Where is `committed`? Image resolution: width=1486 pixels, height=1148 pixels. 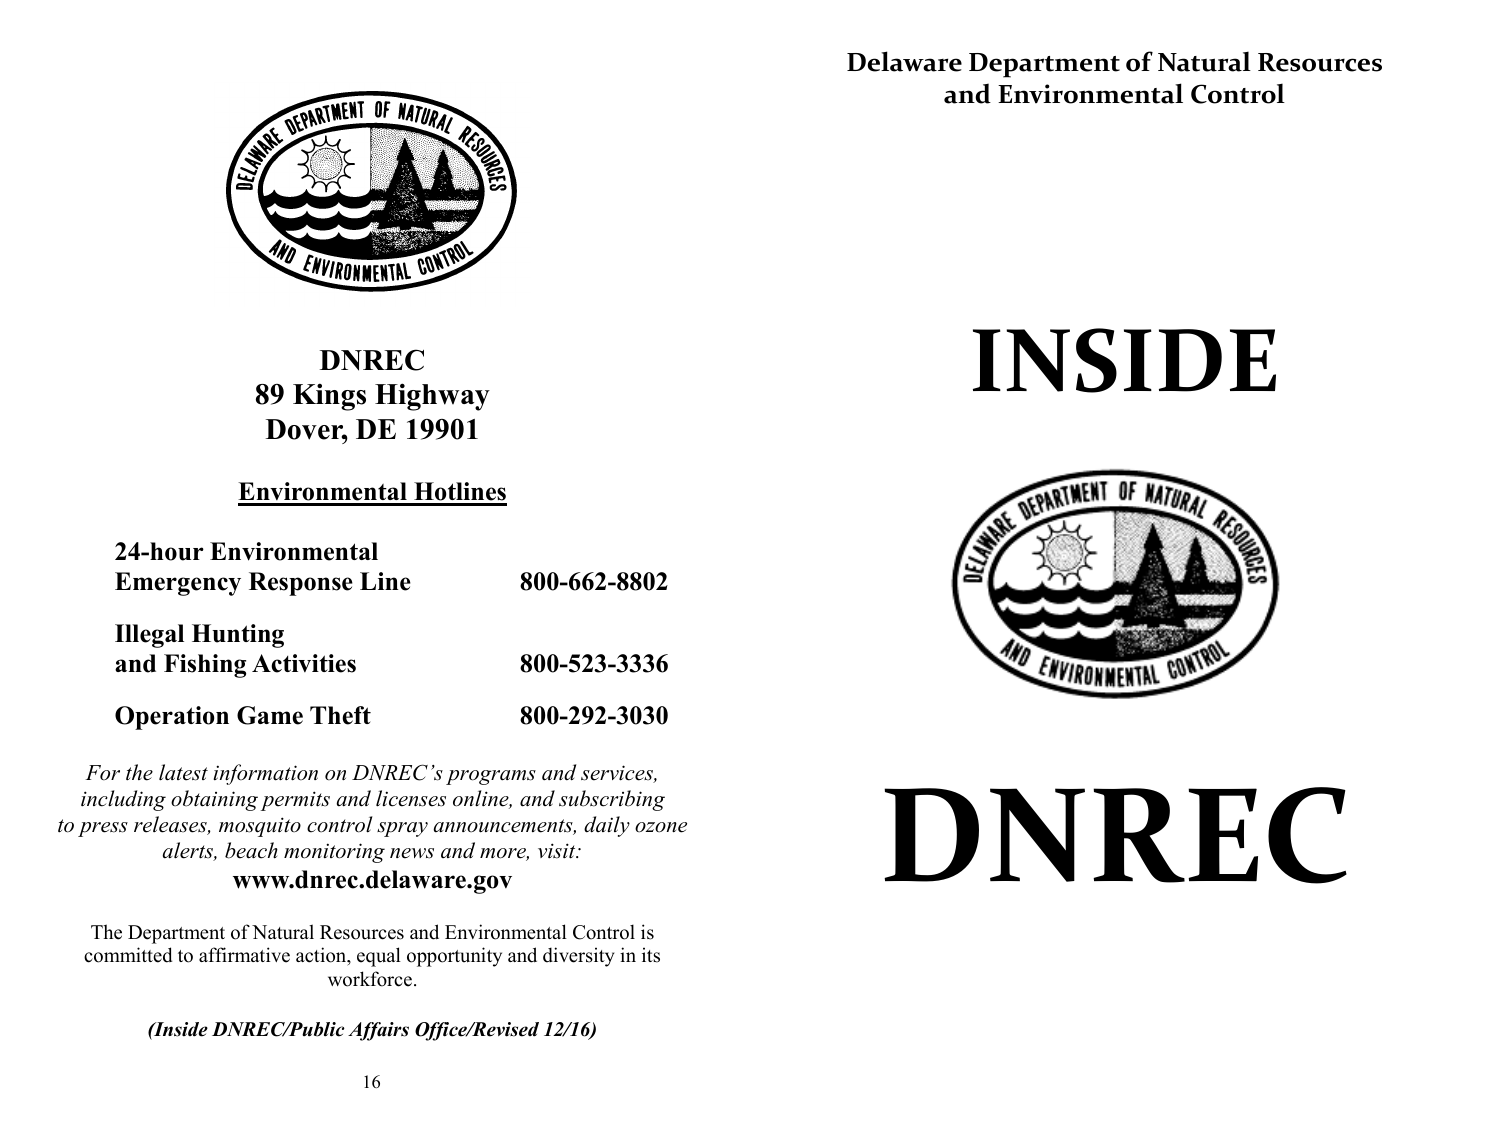 committed is located at coordinates (128, 955).
